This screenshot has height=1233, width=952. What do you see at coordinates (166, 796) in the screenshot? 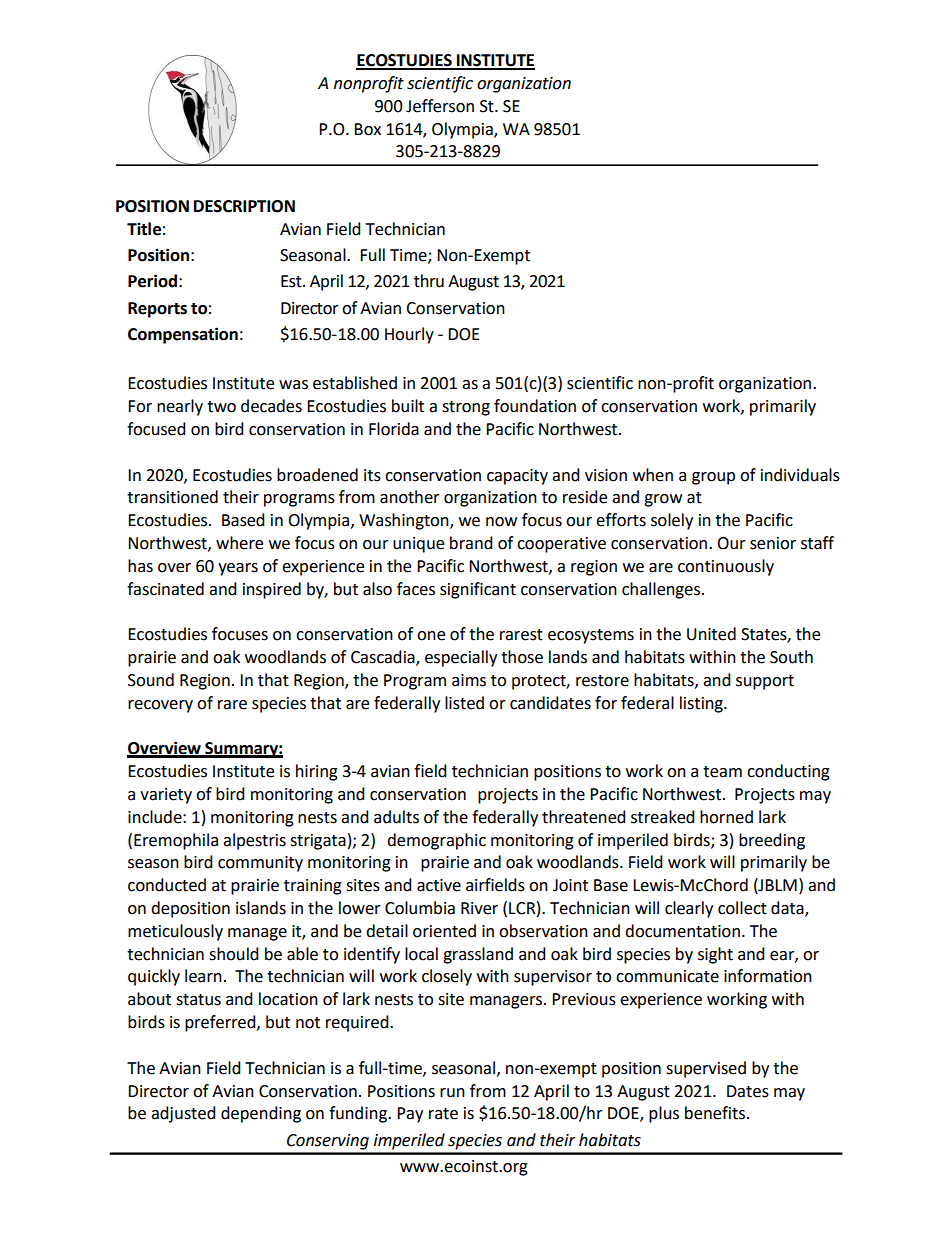
I see `variety` at bounding box center [166, 796].
